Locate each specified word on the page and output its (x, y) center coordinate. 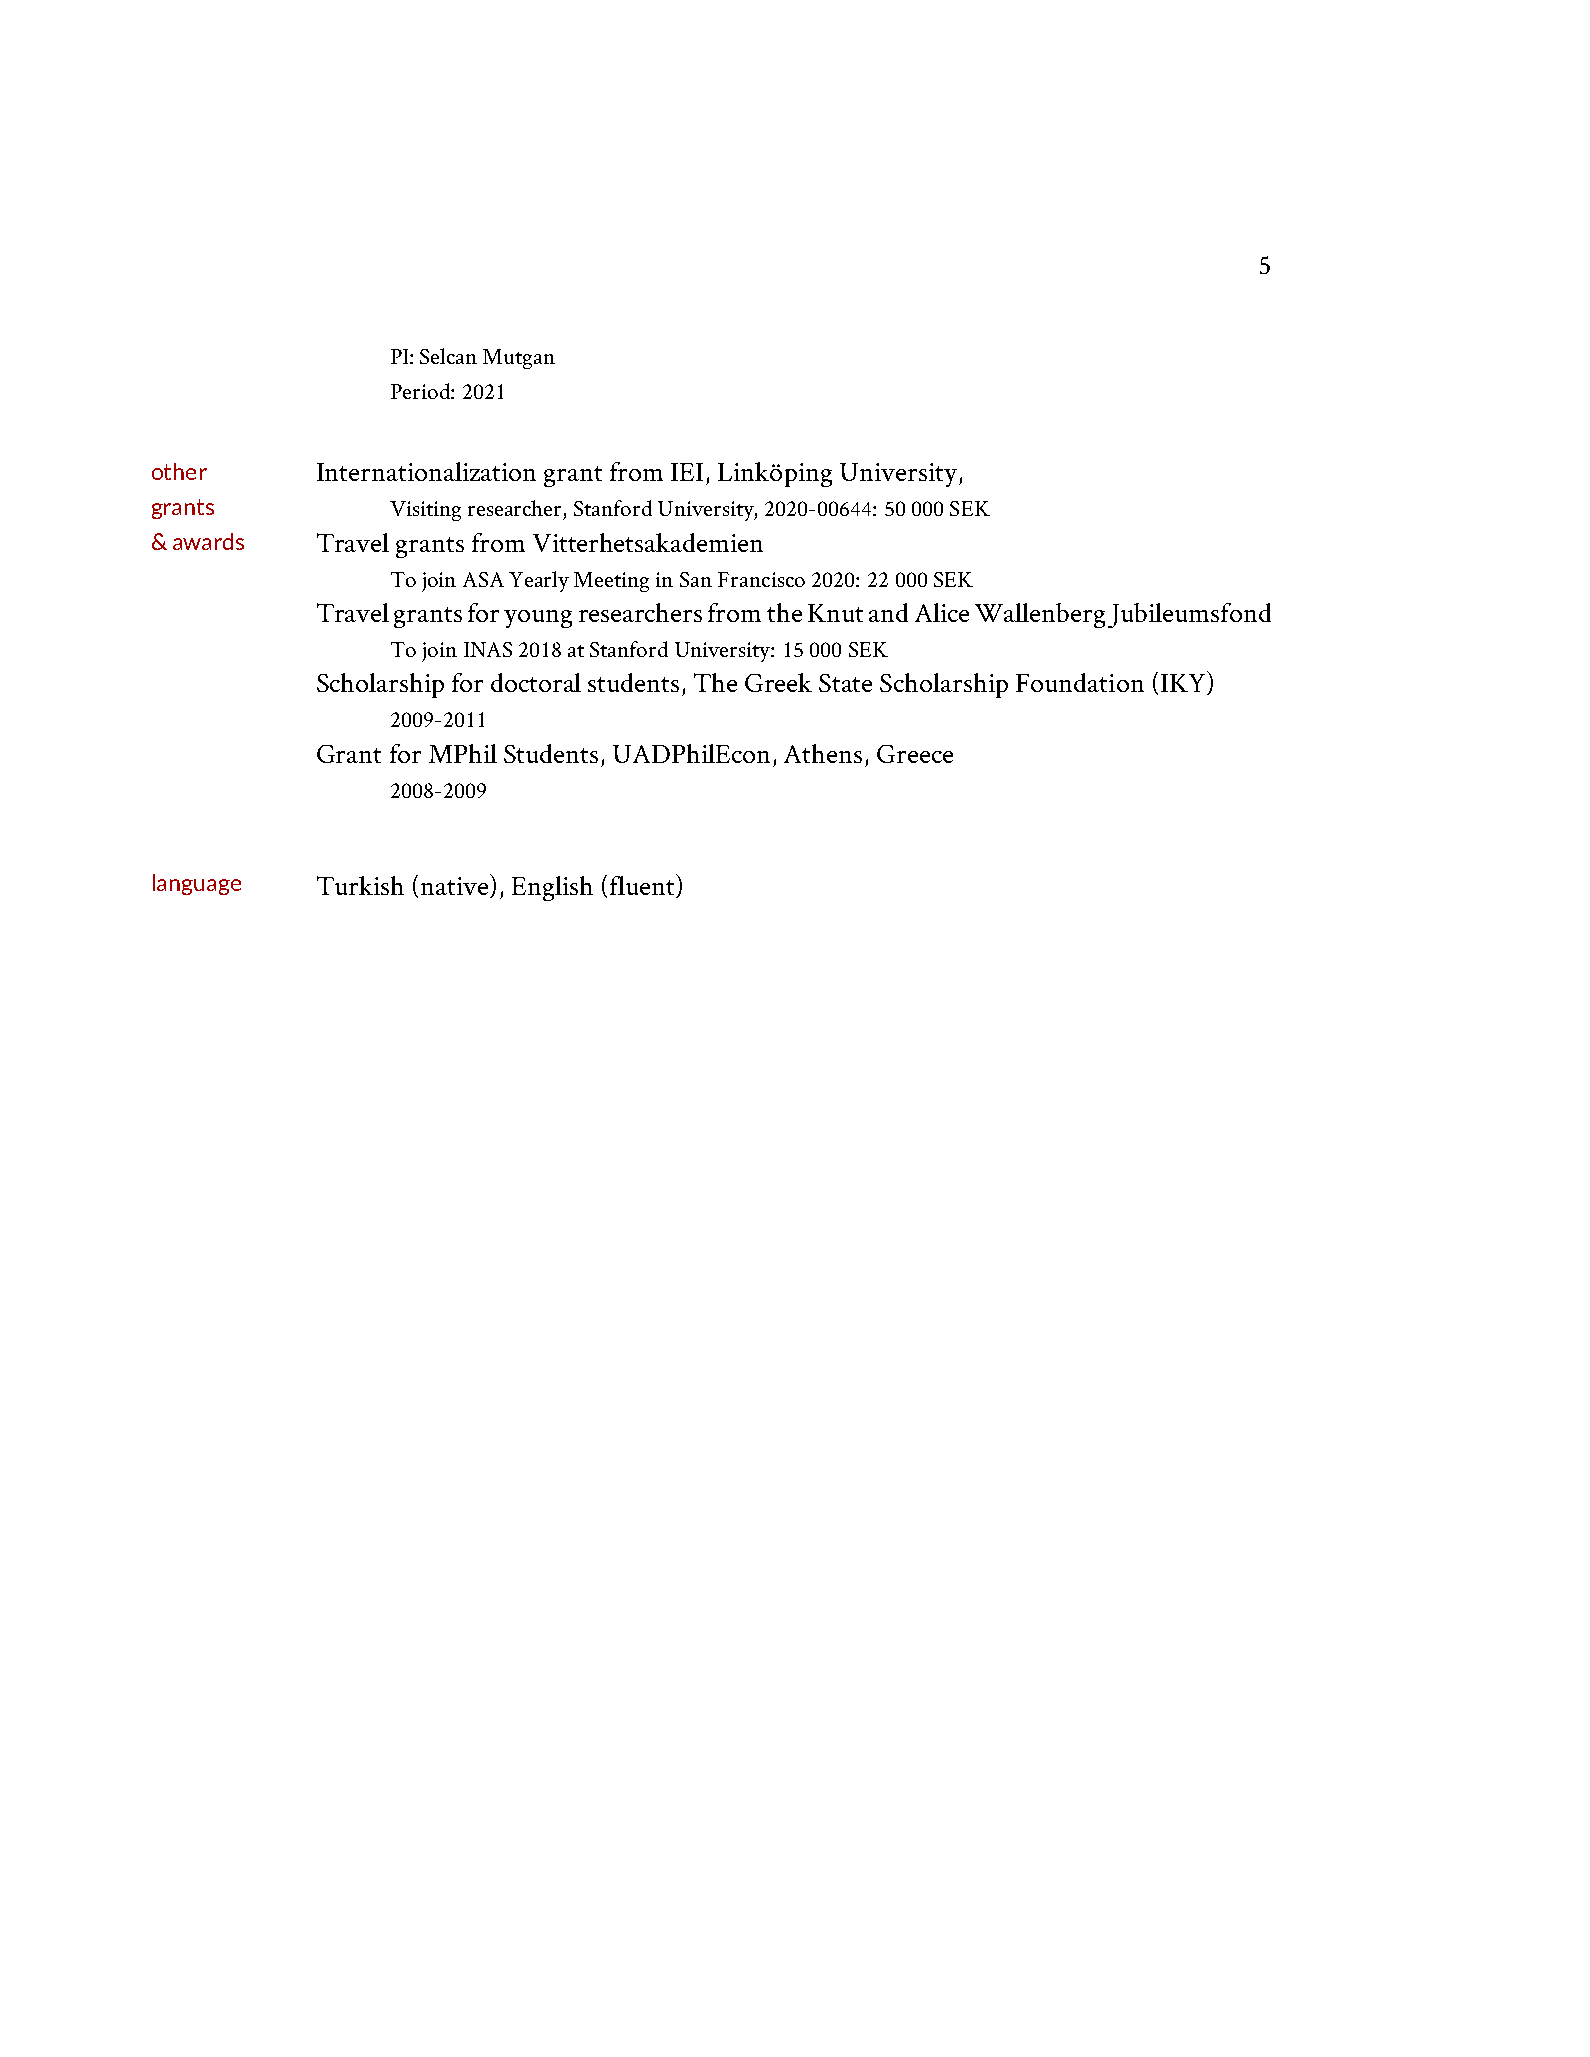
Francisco (761, 579)
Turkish (360, 885)
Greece (915, 754)
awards (208, 541)
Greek (778, 682)
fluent (643, 886)
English (552, 888)
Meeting (611, 582)
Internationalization (426, 471)
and (888, 612)
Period (421, 391)
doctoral (536, 682)
